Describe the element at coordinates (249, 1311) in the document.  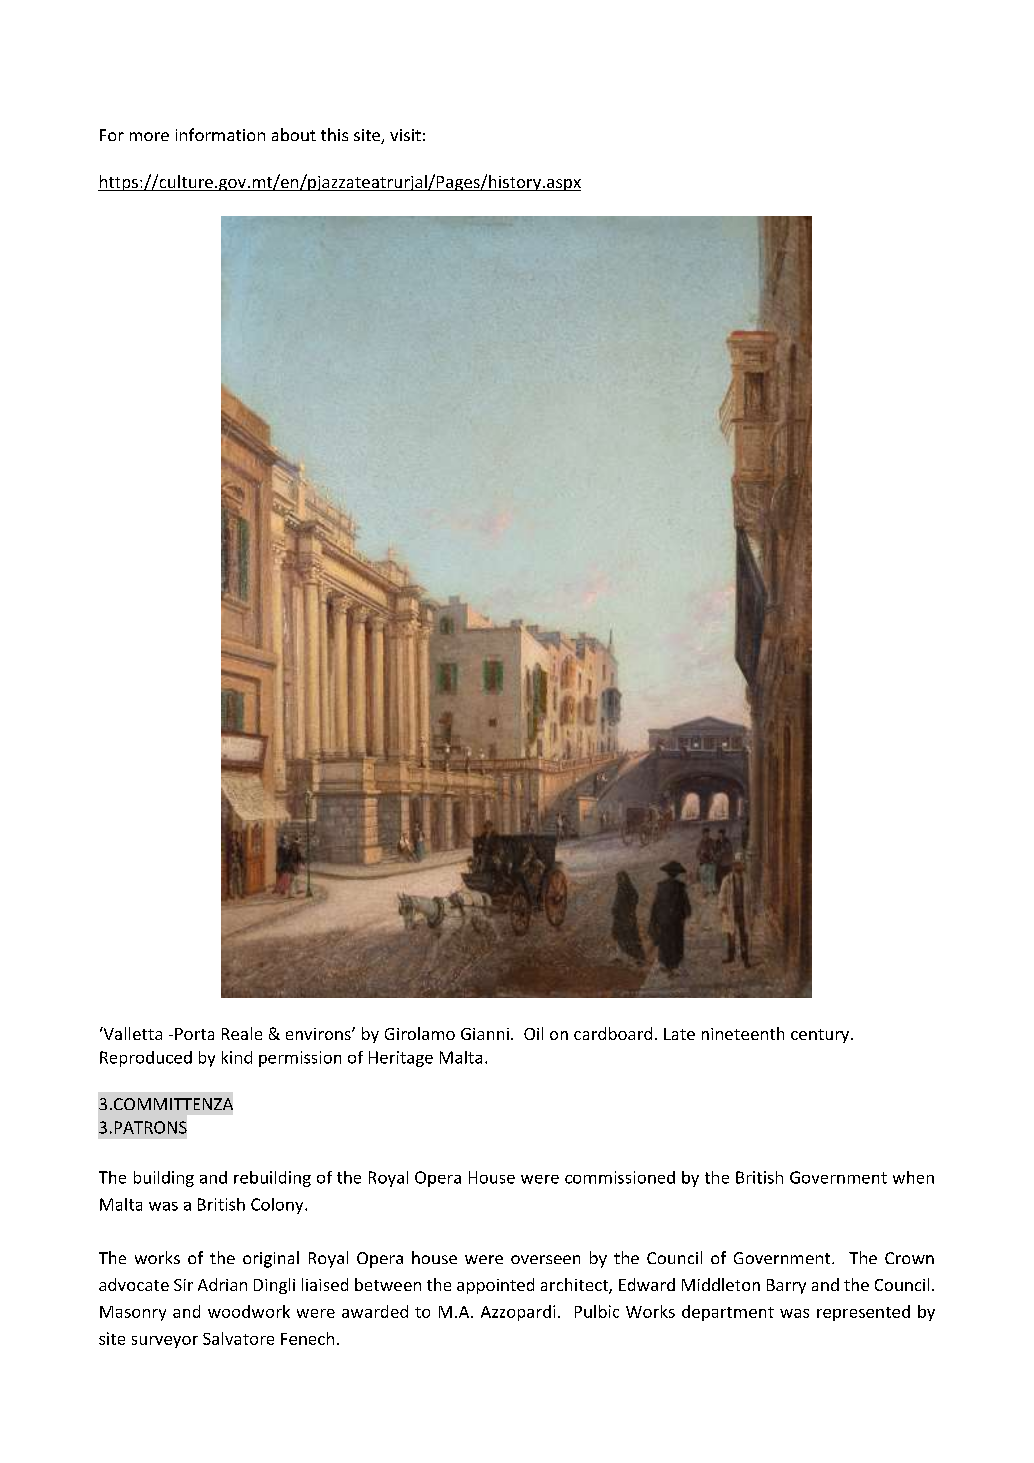
I see `woodwork` at that location.
